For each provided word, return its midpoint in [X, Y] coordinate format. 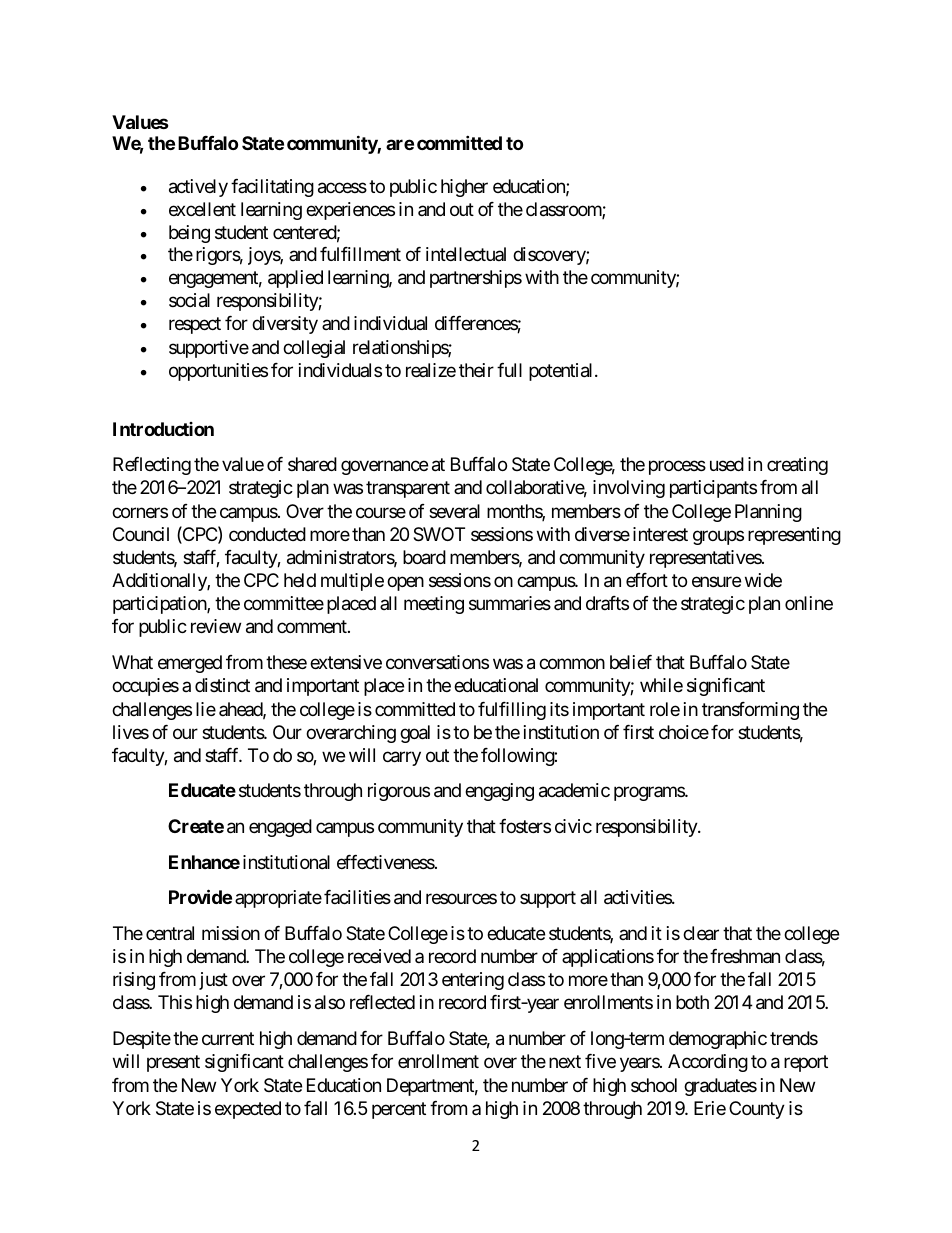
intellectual [466, 254]
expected [248, 1110]
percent [399, 1110]
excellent [202, 209]
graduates [720, 1087]
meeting [434, 605]
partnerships [476, 279]
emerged [190, 664]
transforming [750, 711]
